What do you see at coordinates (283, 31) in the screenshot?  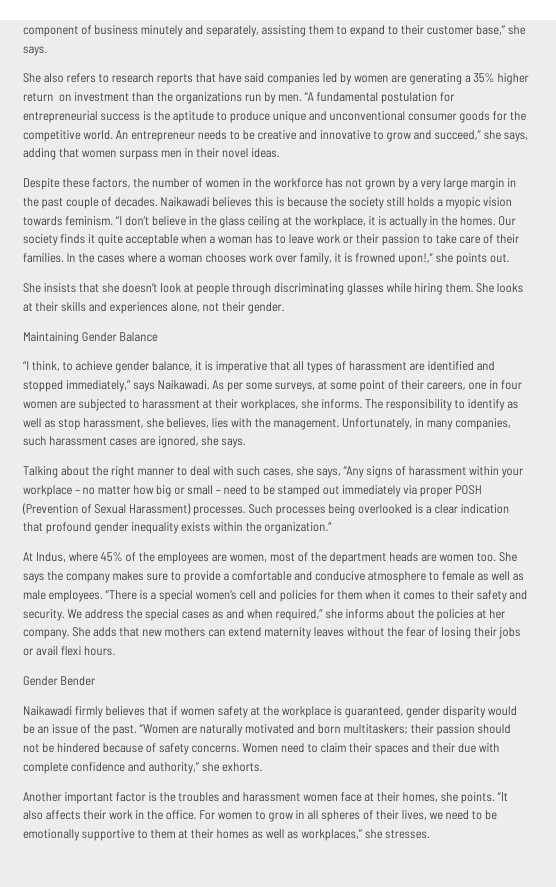 I see `assisting` at bounding box center [283, 31].
